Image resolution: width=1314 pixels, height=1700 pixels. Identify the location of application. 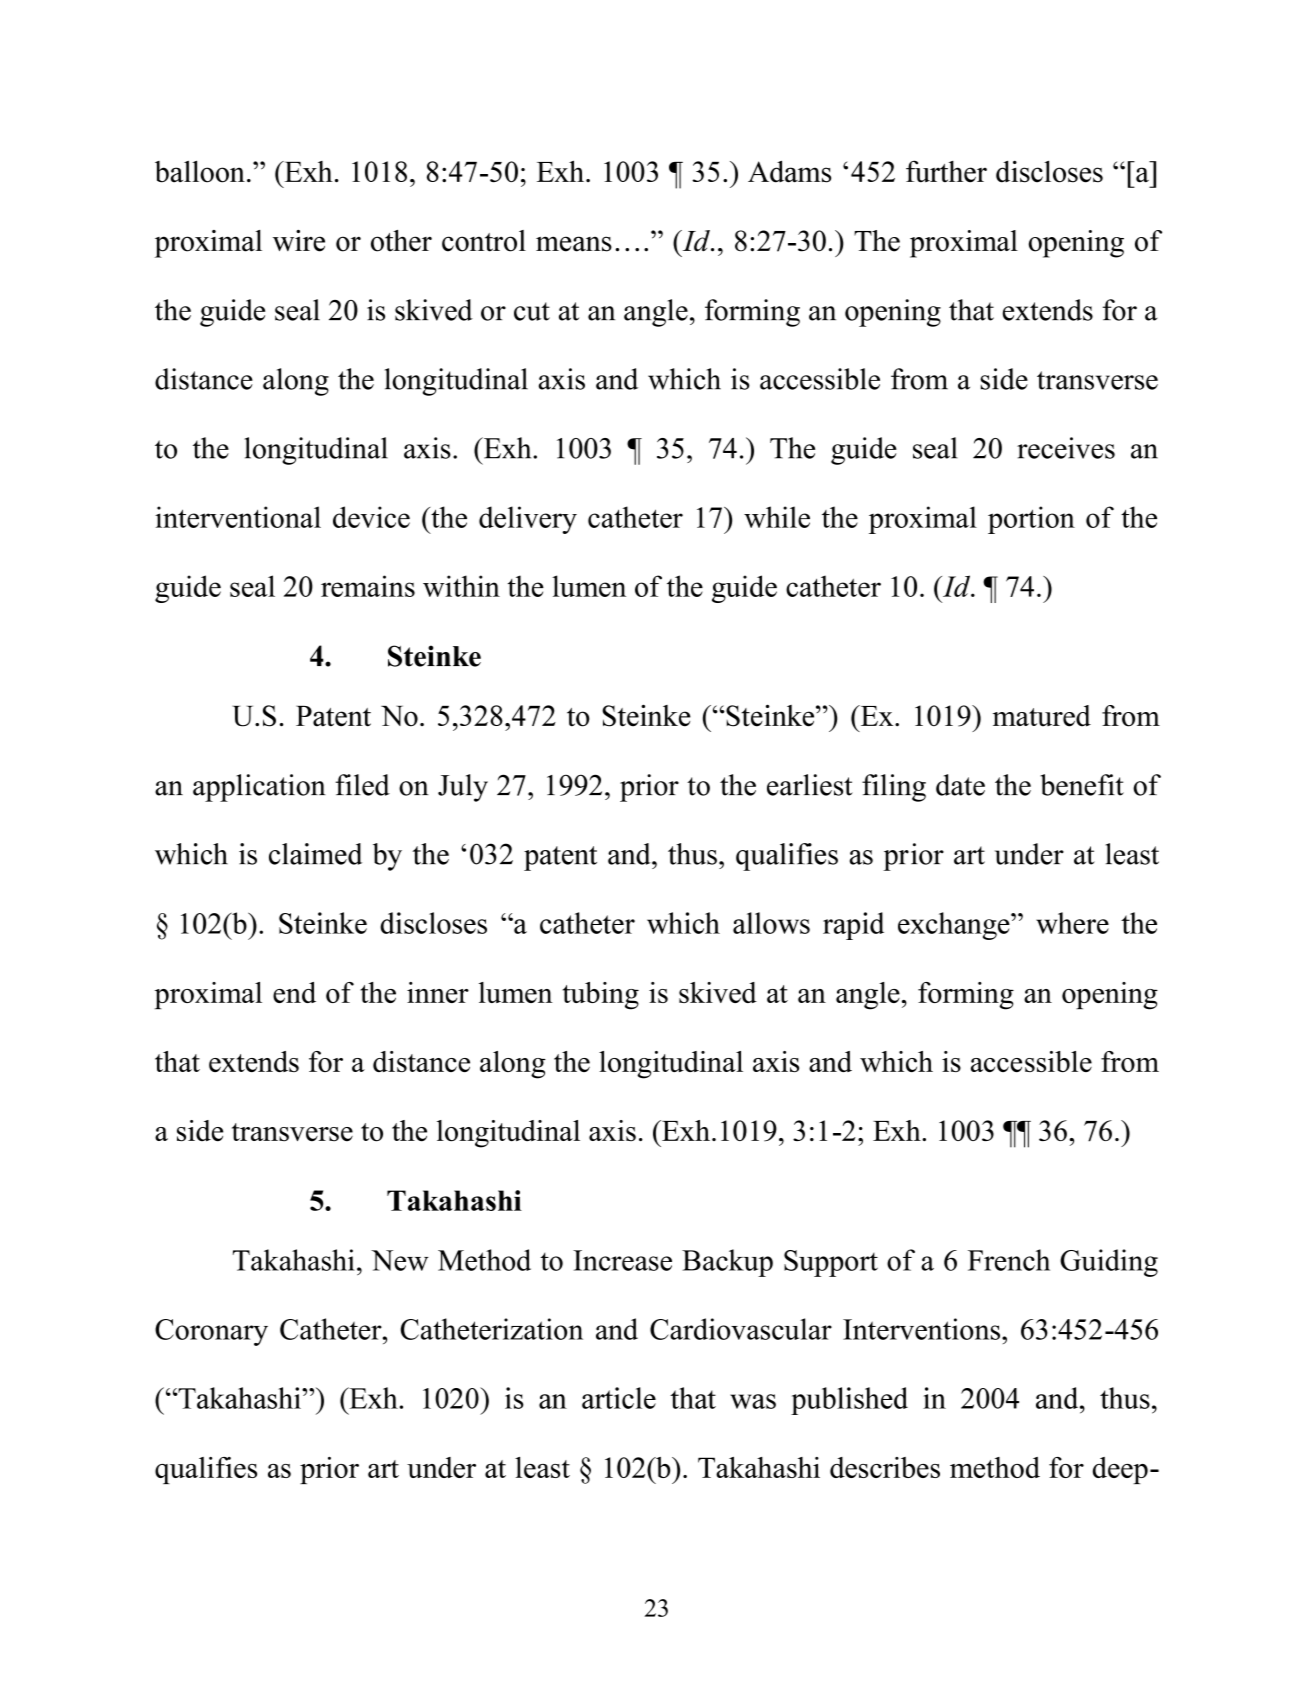
(259, 788).
